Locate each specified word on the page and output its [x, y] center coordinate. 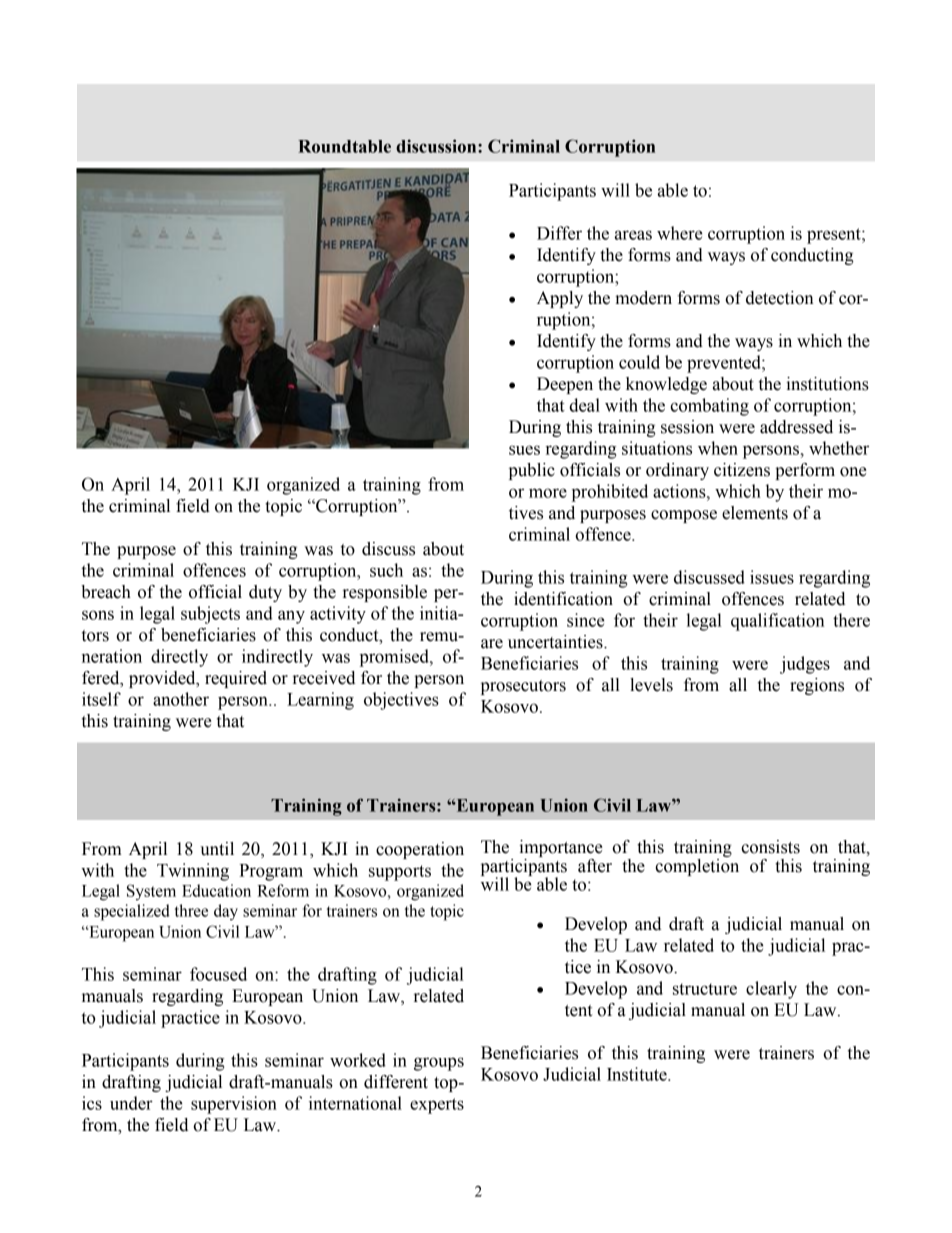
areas [633, 235]
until [217, 849]
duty [265, 593]
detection [780, 298]
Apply [560, 299]
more [548, 493]
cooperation [420, 850]
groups [439, 1064]
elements [755, 513]
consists [770, 847]
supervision [234, 1105]
